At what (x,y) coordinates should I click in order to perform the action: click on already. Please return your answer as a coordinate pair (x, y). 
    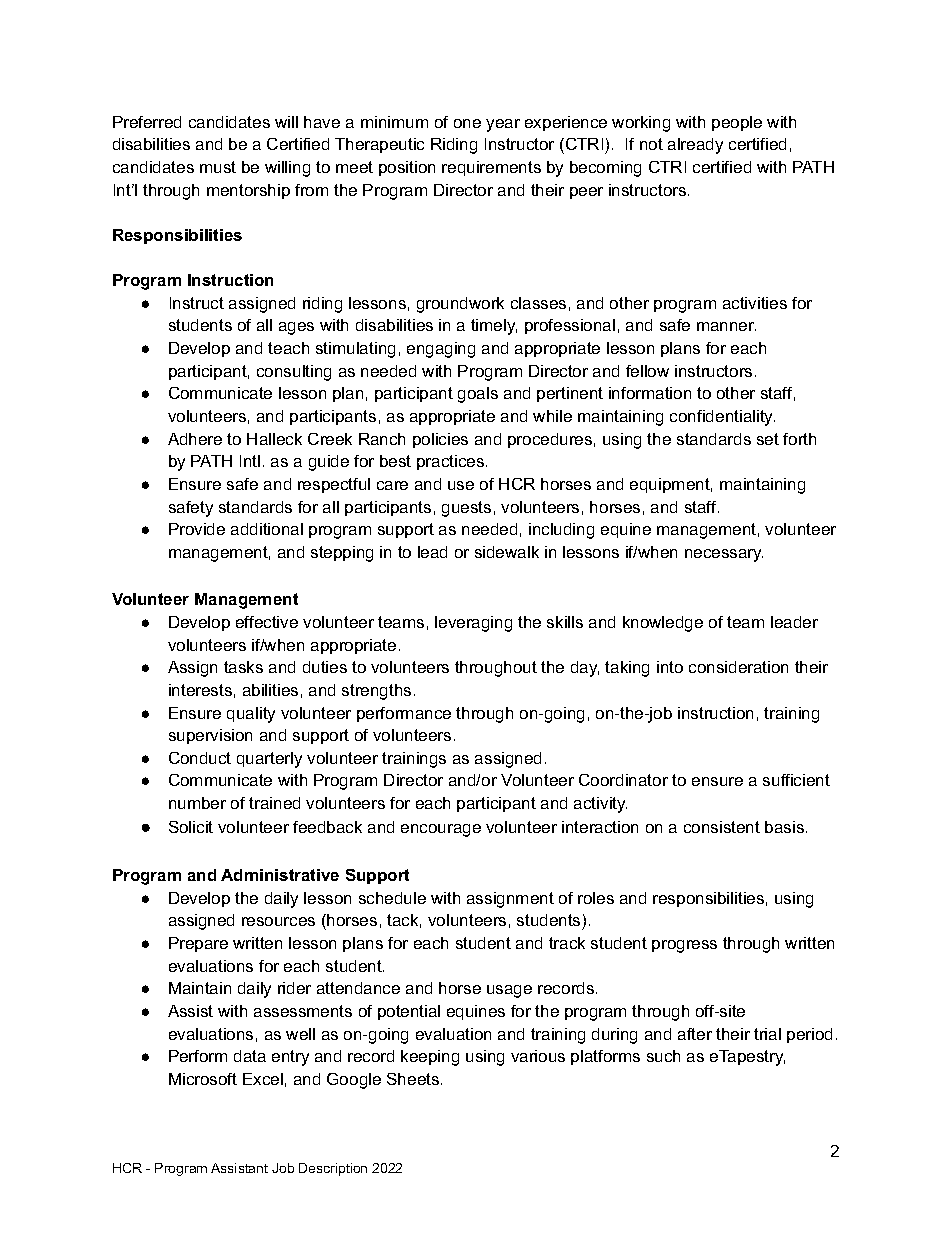
    Looking at the image, I should click on (695, 146).
